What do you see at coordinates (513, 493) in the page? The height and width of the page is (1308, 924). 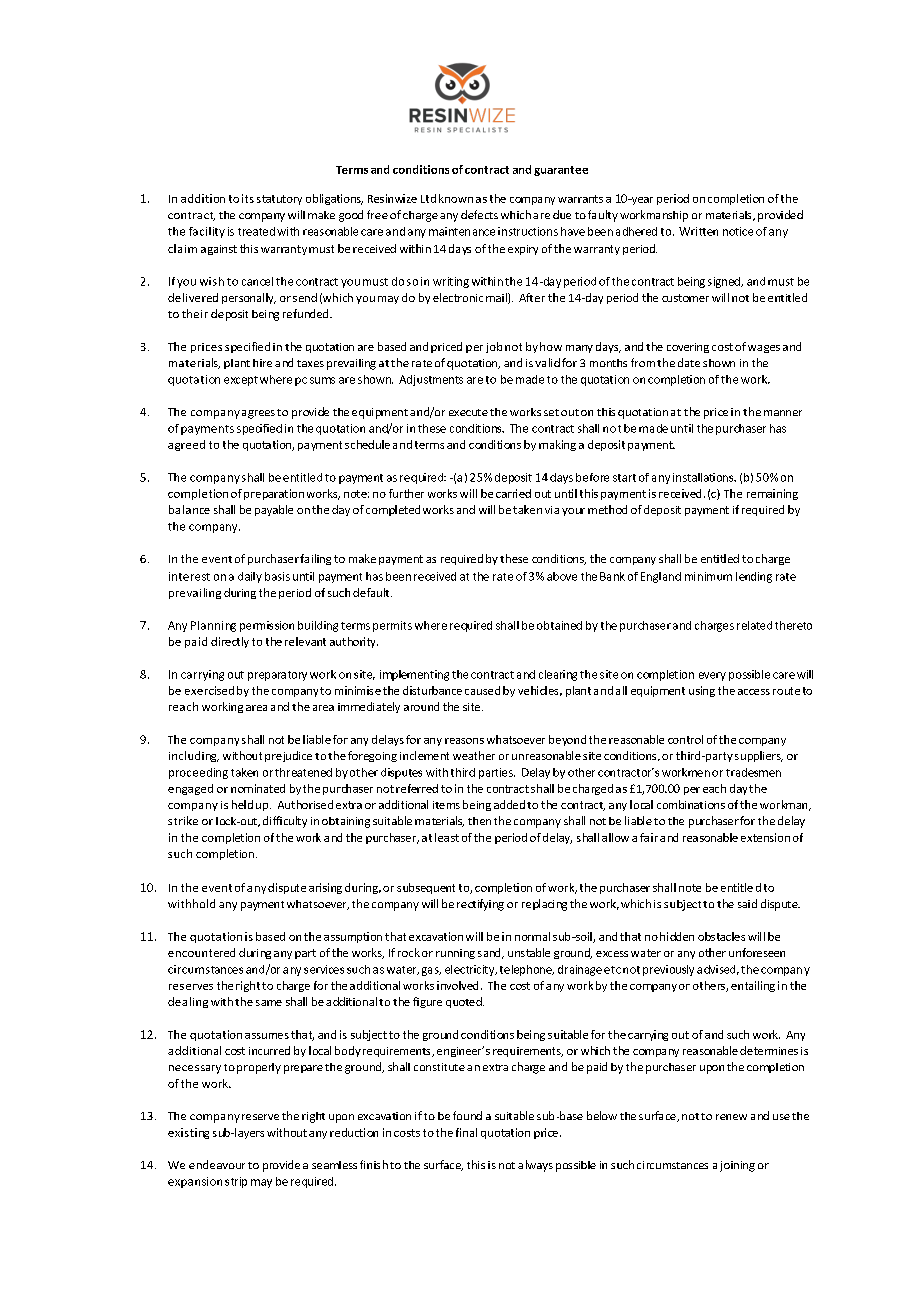 I see `carried` at bounding box center [513, 493].
